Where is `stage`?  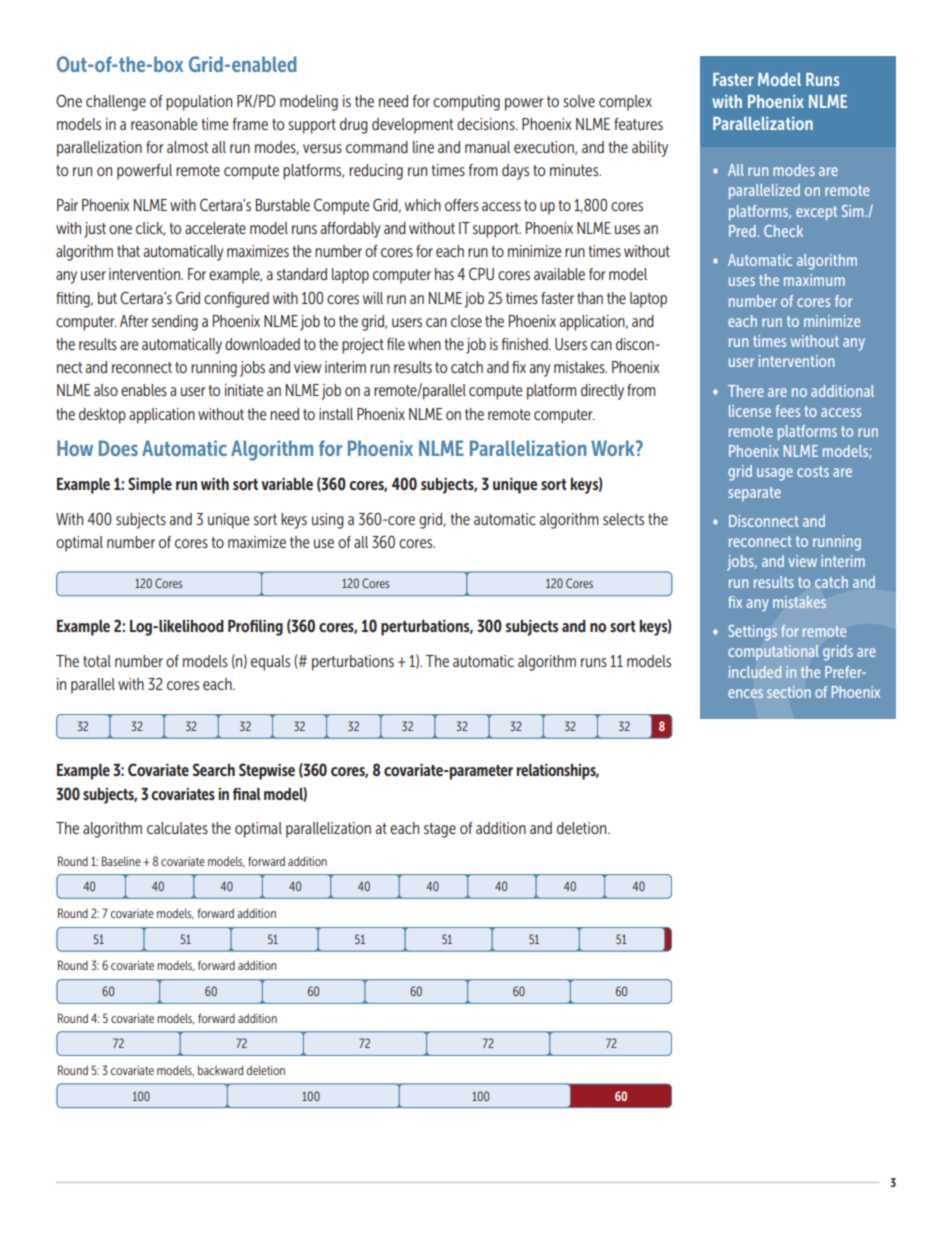 stage is located at coordinates (440, 830).
